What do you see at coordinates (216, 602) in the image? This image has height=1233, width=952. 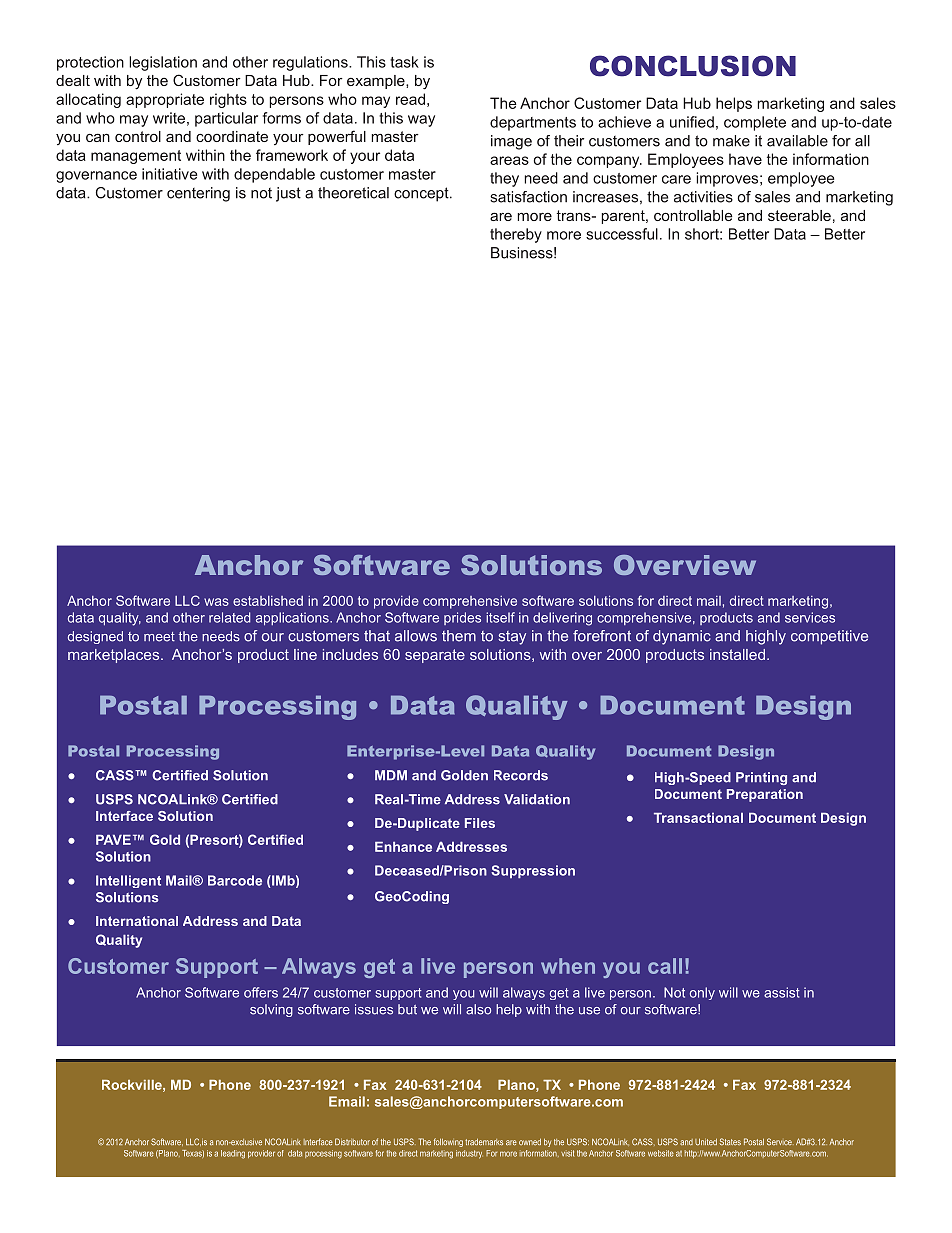 I see `was` at bounding box center [216, 602].
